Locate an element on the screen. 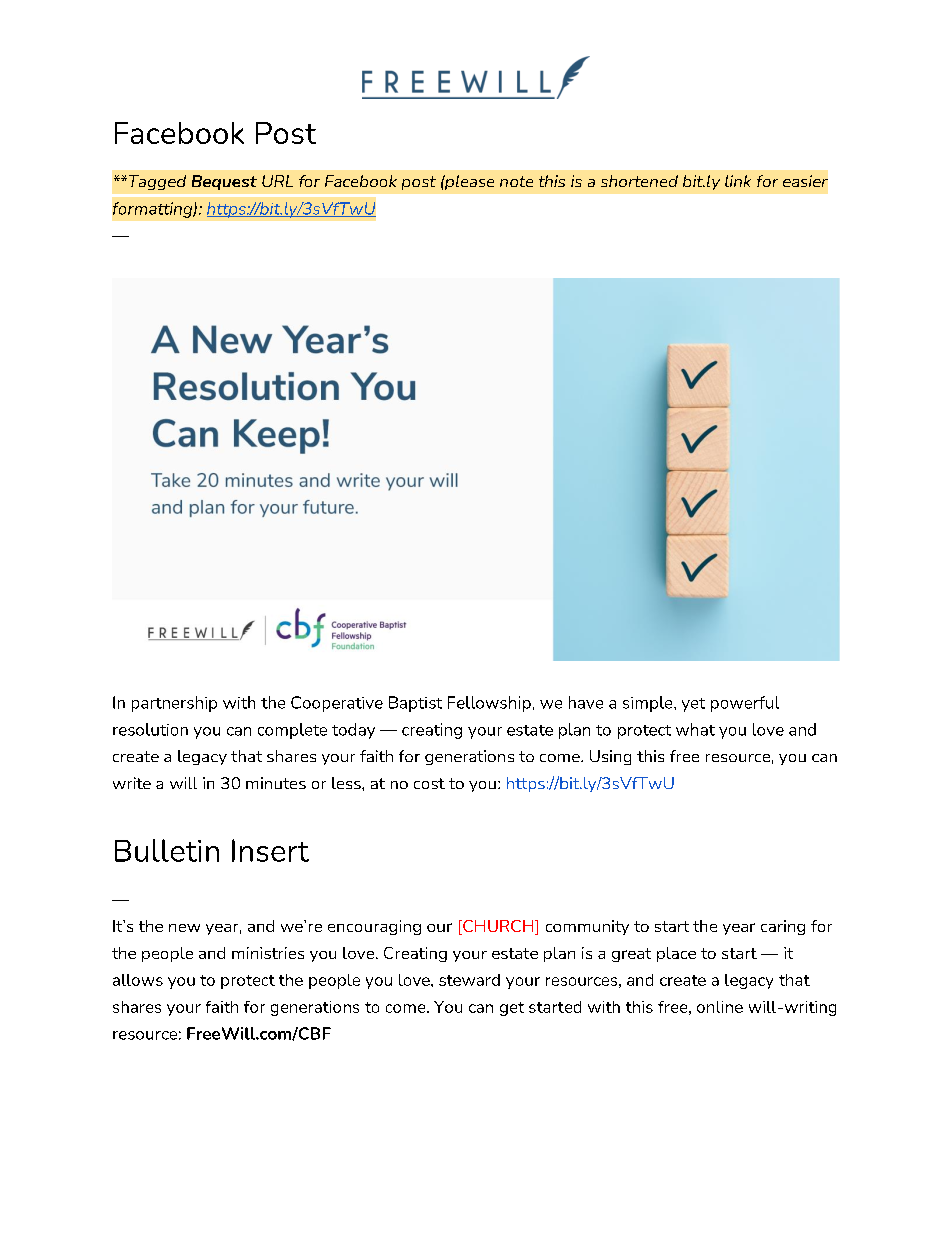 The image size is (952, 1233). note is located at coordinates (516, 181).
